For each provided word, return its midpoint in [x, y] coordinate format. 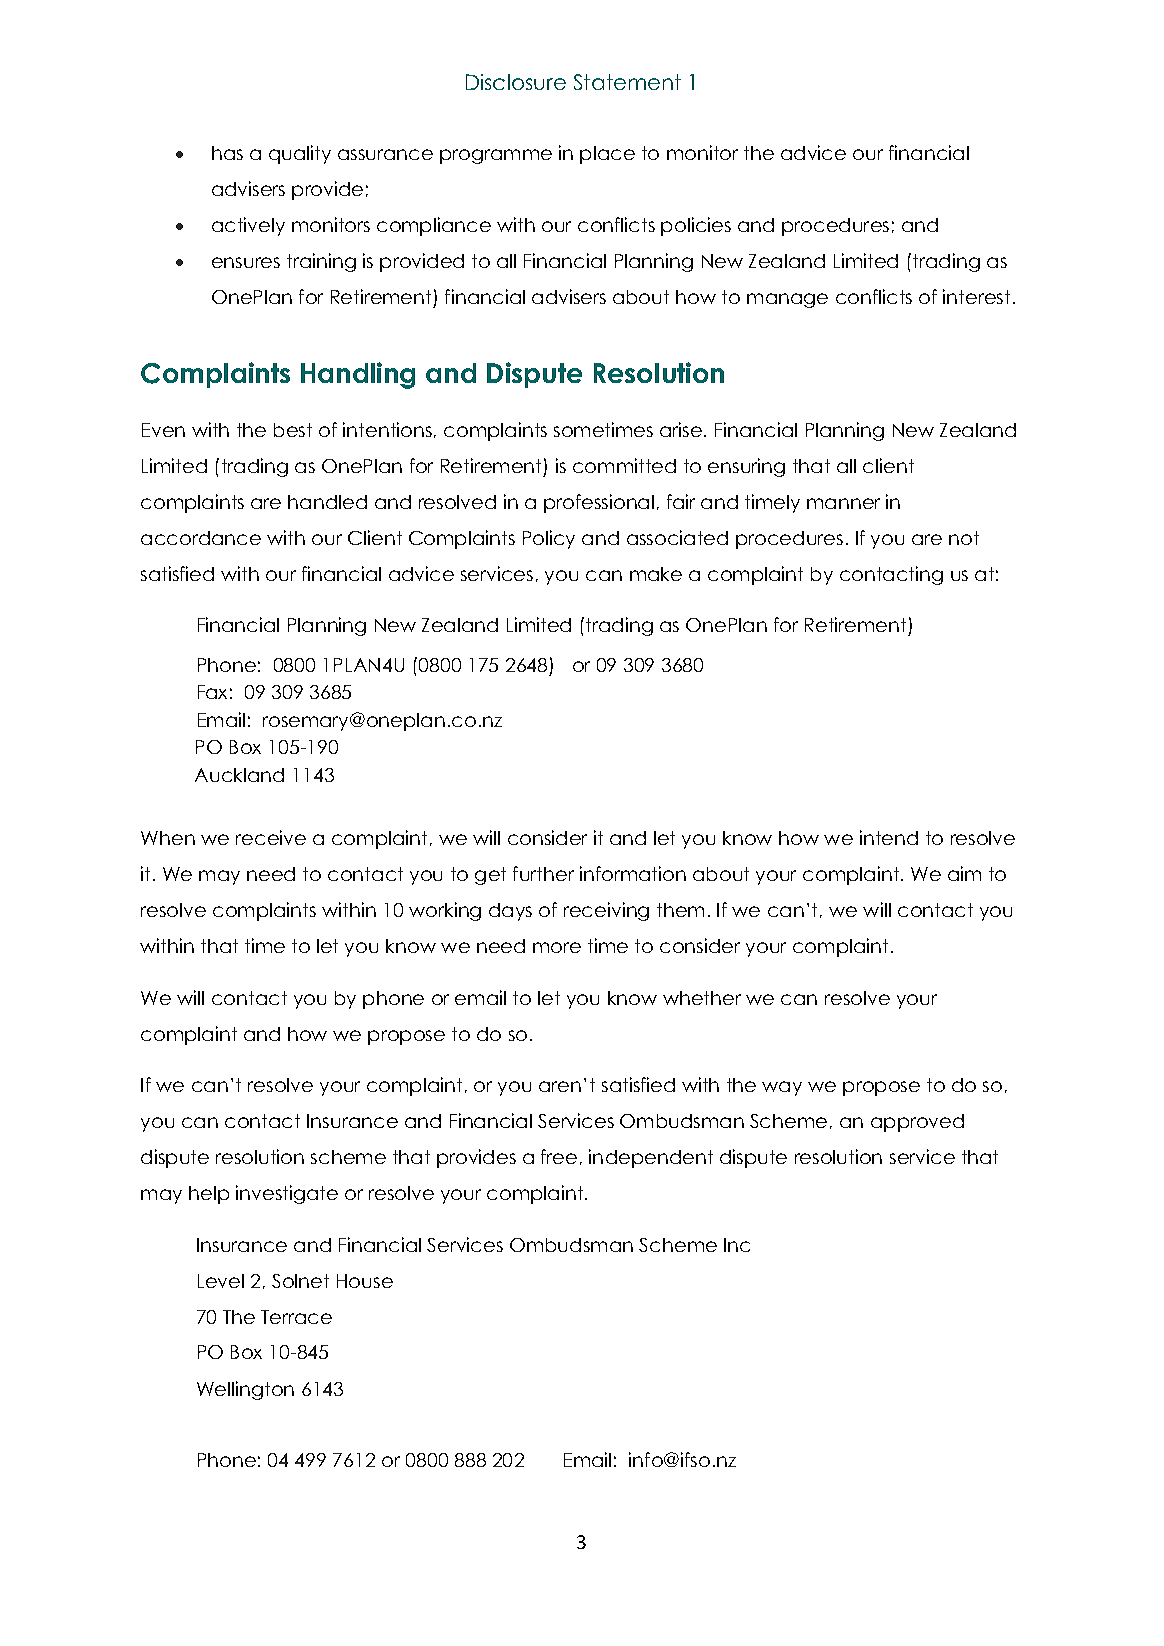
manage [787, 300]
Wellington [245, 1390]
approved [917, 1123]
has [227, 153]
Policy [549, 539]
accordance [201, 538]
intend [889, 837]
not [964, 538]
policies [696, 226]
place [607, 155]
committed [624, 465]
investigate [287, 1194]
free [559, 1156]
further [543, 873]
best [293, 430]
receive [271, 837]
